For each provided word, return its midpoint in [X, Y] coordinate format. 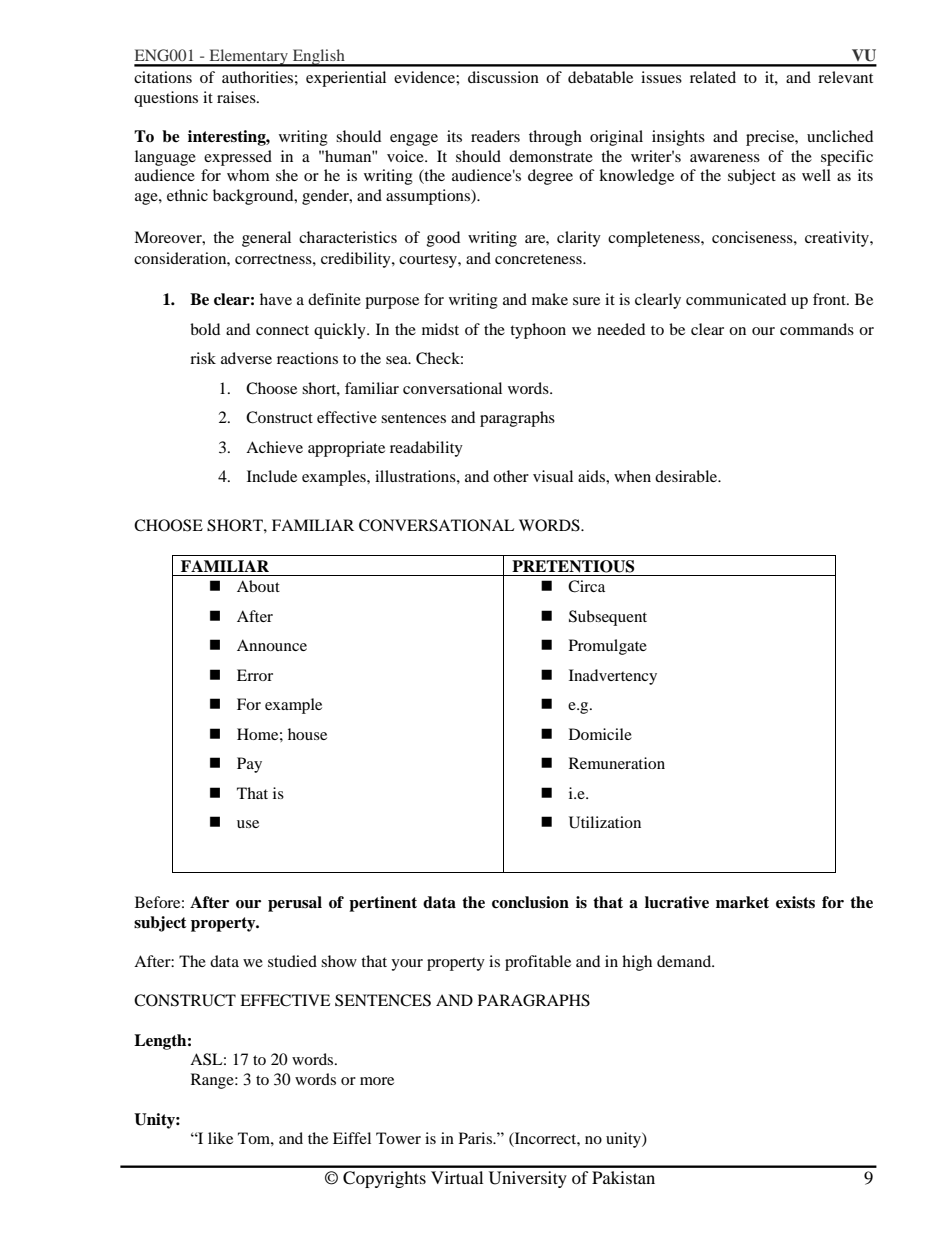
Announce [272, 645]
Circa [586, 586]
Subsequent [608, 618]
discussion [503, 77]
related [713, 77]
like [220, 1138]
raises [237, 97]
